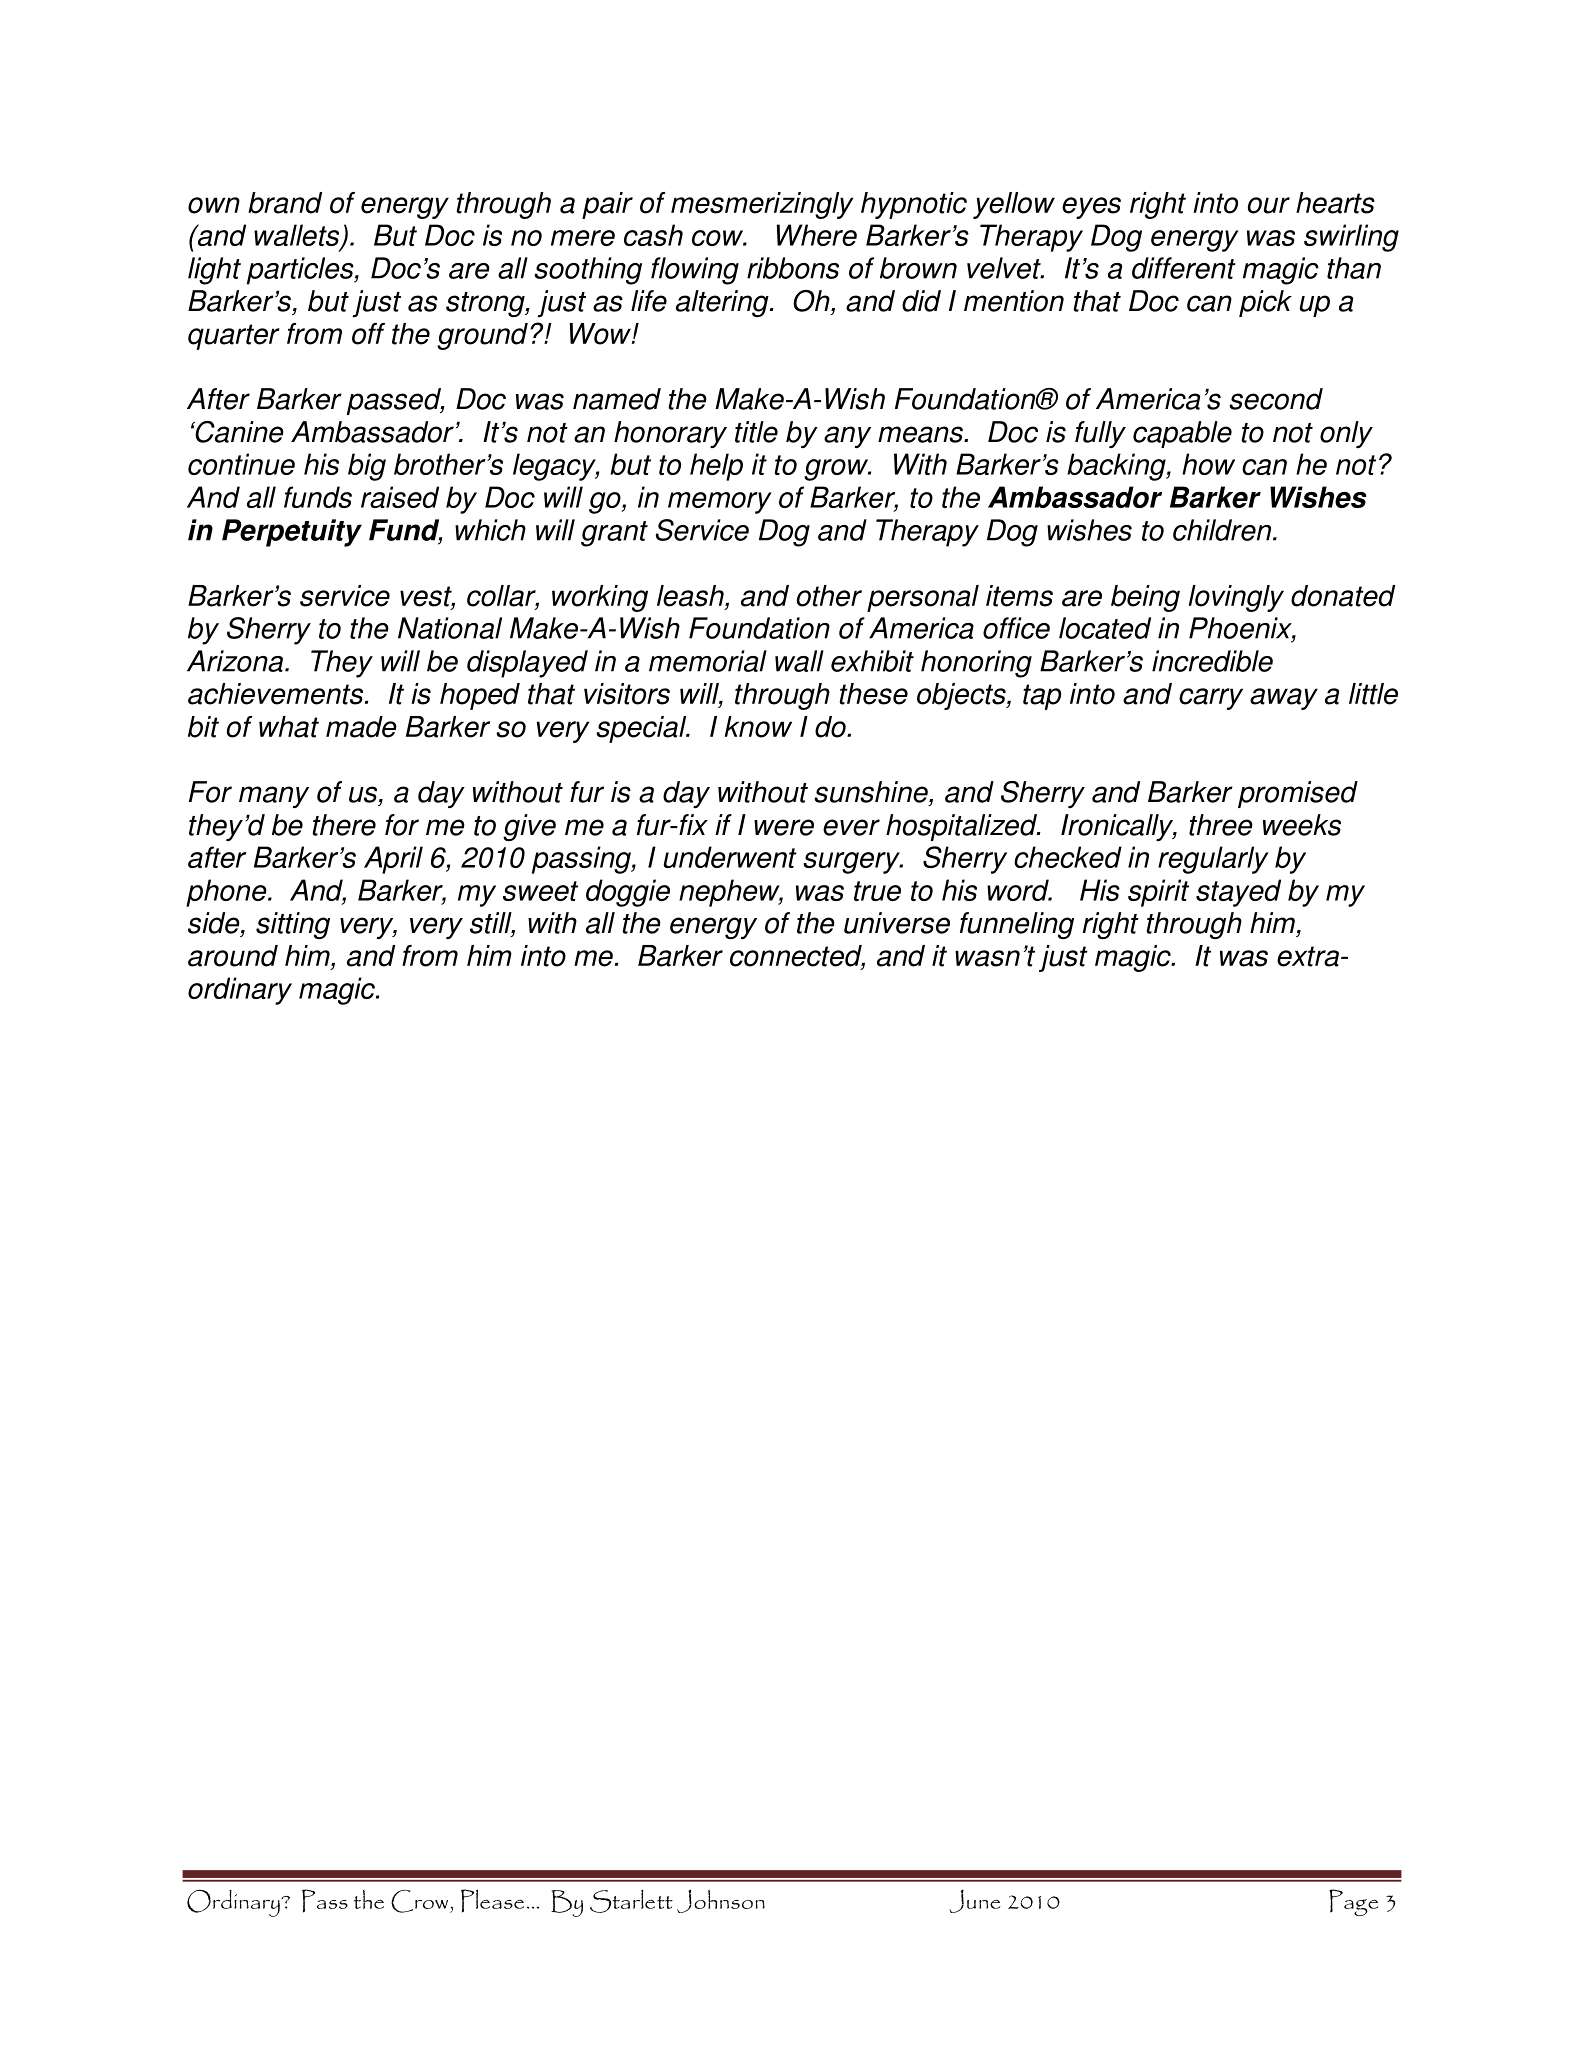 This screenshot has height=2050, width=1584. I want to click on brand, so click(285, 203).
